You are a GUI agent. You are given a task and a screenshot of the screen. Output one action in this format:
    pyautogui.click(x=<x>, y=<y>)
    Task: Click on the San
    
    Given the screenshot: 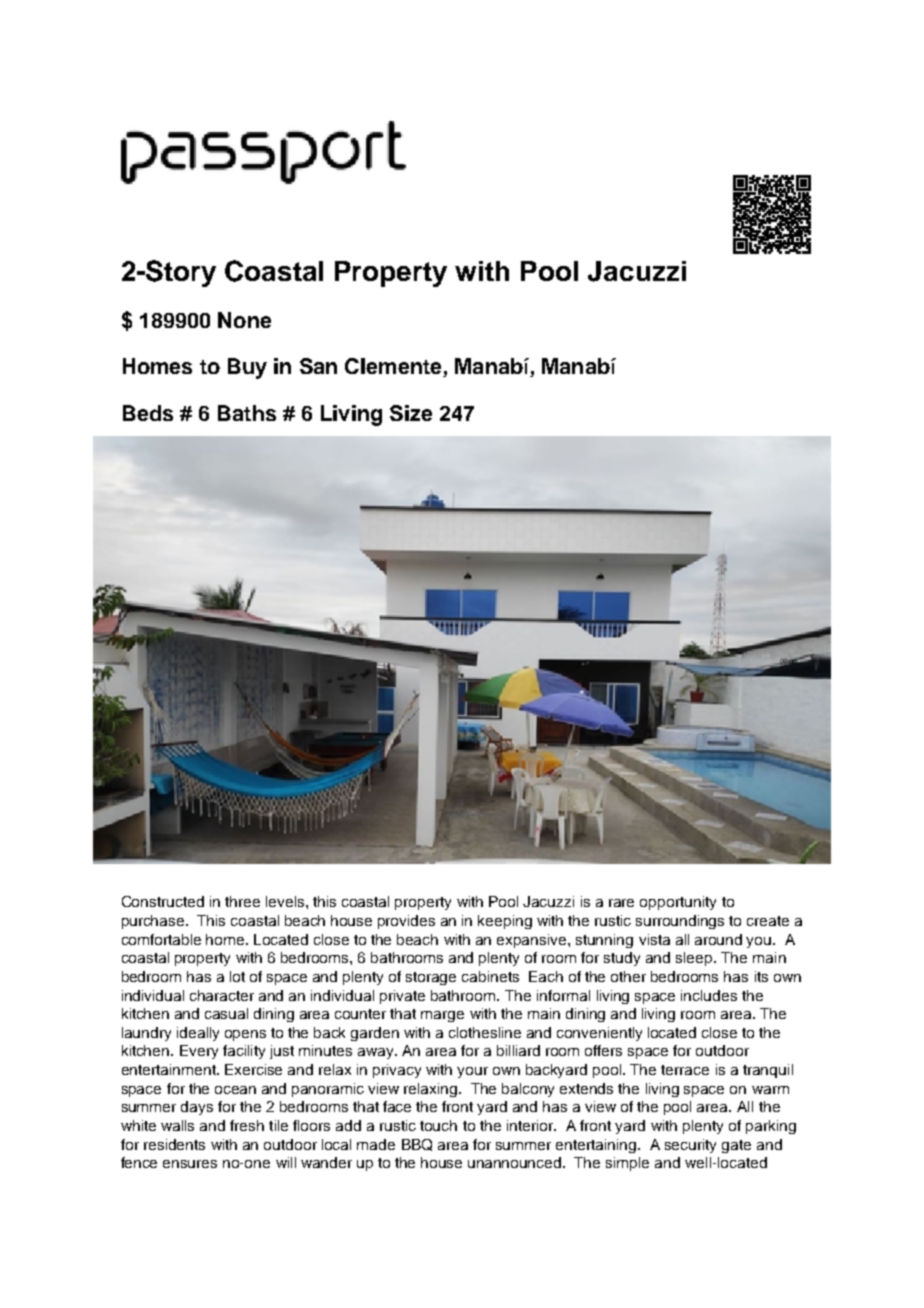 What is the action you would take?
    pyautogui.click(x=318, y=366)
